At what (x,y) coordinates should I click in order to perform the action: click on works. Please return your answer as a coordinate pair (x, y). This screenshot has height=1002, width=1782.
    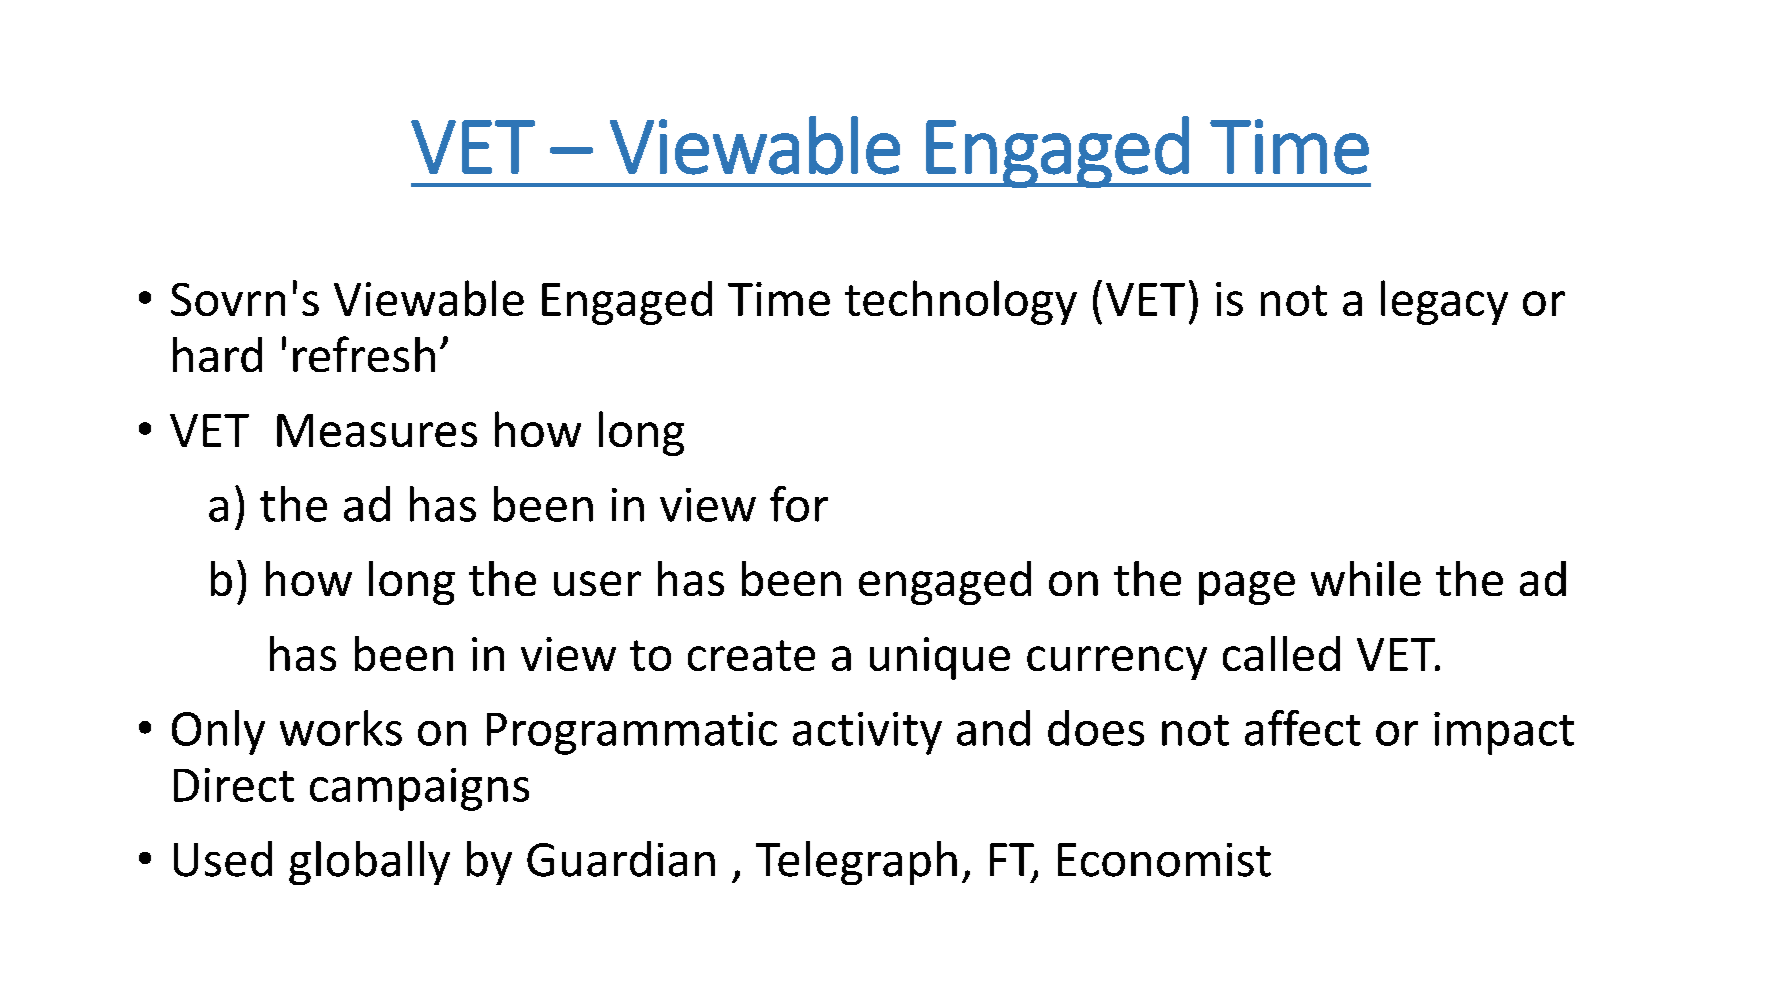
    Looking at the image, I should click on (341, 728).
